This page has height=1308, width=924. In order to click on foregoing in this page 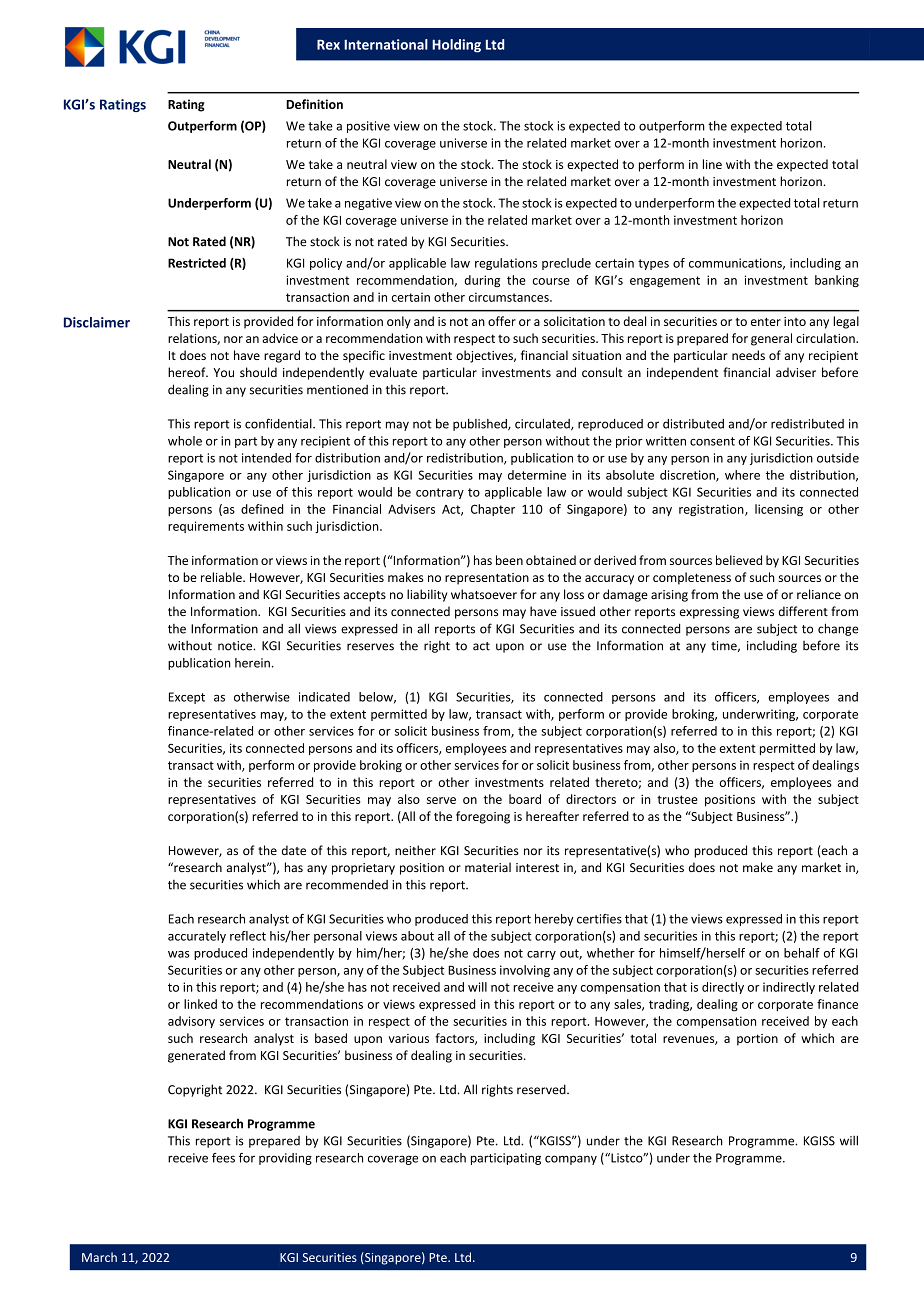, I will do `click(483, 817)`.
